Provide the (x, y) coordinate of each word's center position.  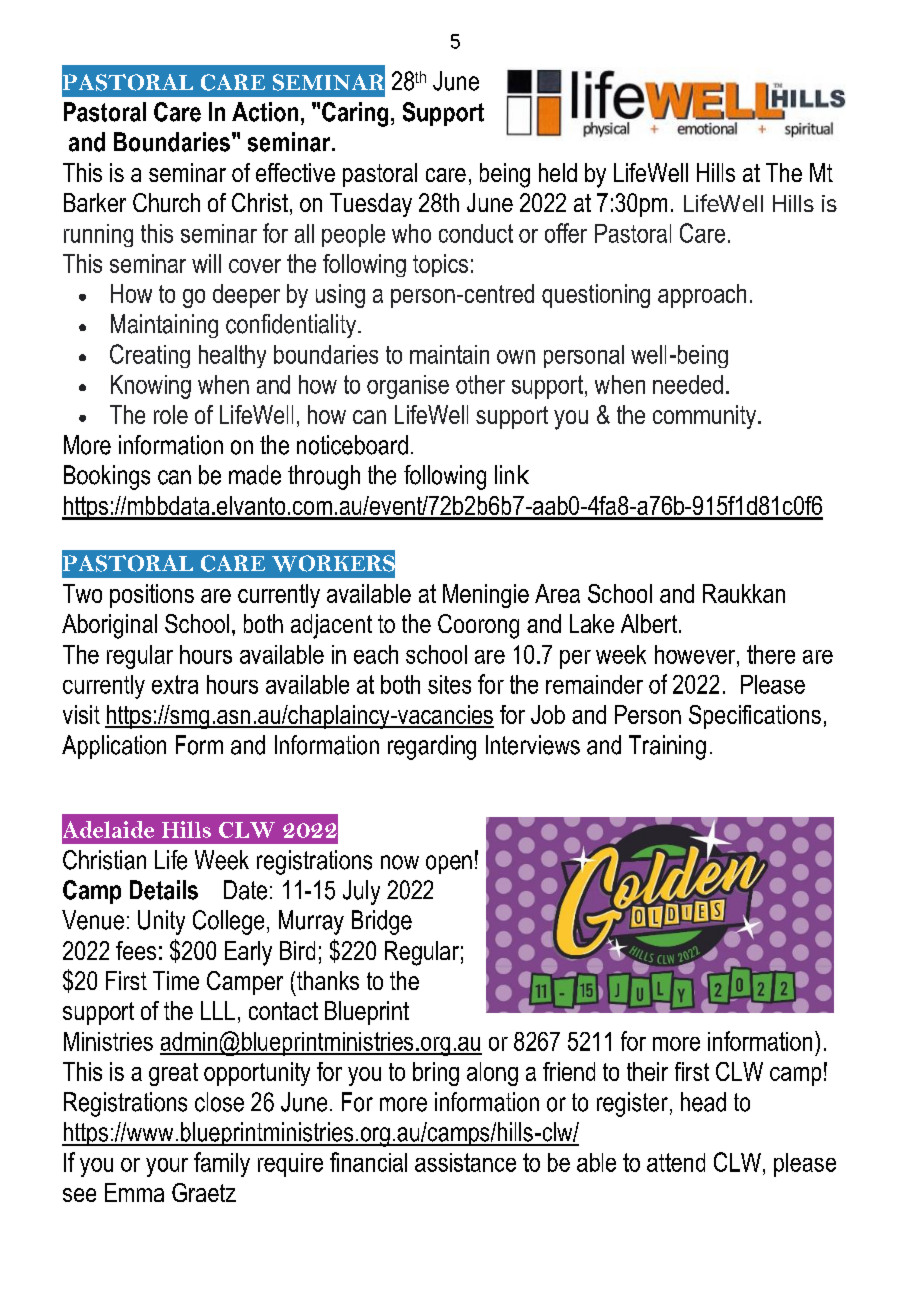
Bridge (382, 922)
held (558, 172)
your (167, 1167)
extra (175, 684)
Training (667, 747)
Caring (355, 114)
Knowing (151, 387)
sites (449, 684)
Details (164, 890)
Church (166, 202)
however (696, 654)
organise (408, 387)
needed (688, 384)
